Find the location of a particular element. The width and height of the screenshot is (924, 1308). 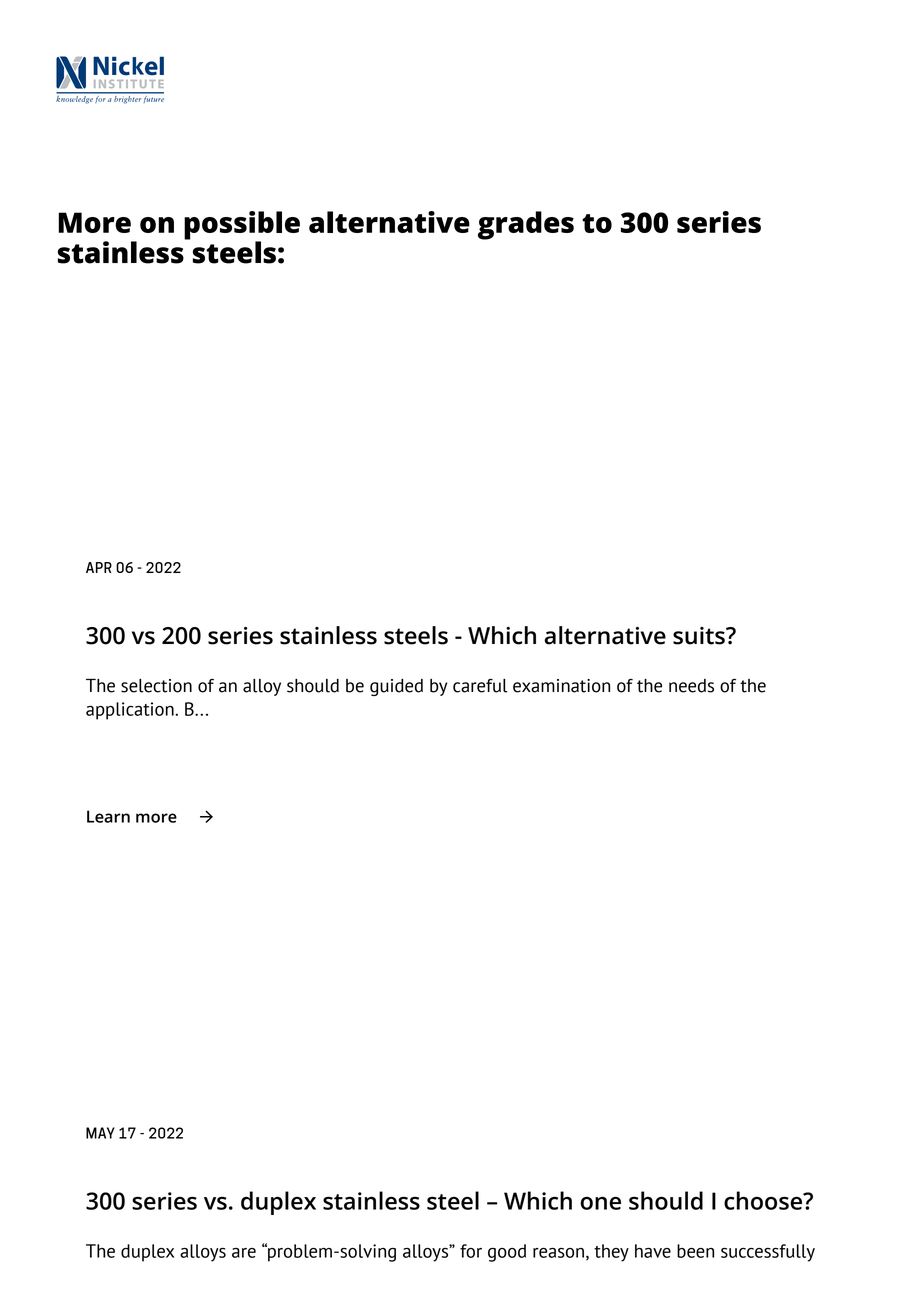

good is located at coordinates (507, 1253).
